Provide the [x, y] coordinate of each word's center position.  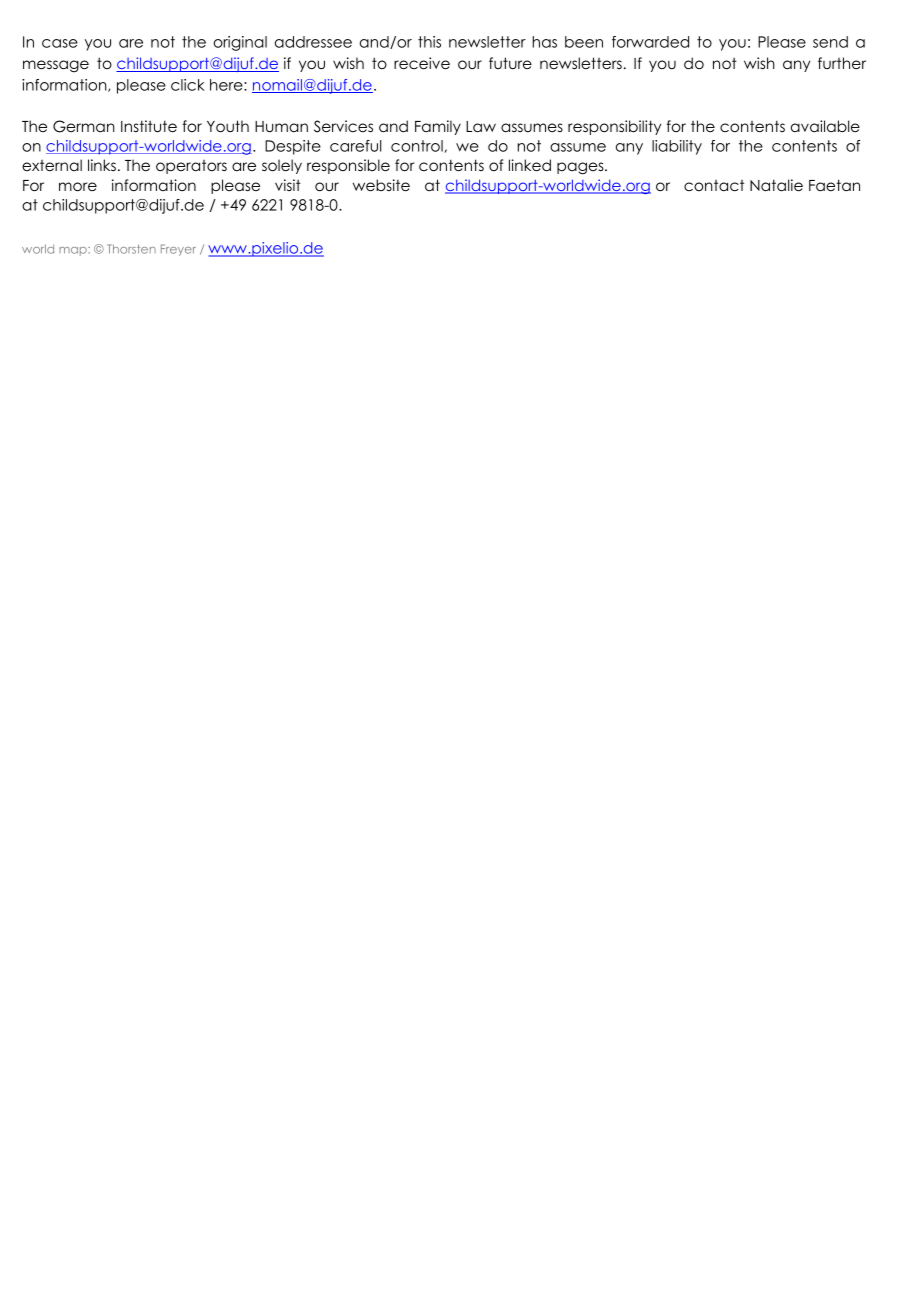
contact [714, 185]
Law [481, 126]
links [102, 165]
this [429, 42]
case [60, 43]
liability [677, 147]
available [825, 126]
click [188, 85]
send [830, 42]
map [74, 251]
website [381, 185]
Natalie [776, 185]
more [78, 186]
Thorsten [131, 249]
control [417, 146]
